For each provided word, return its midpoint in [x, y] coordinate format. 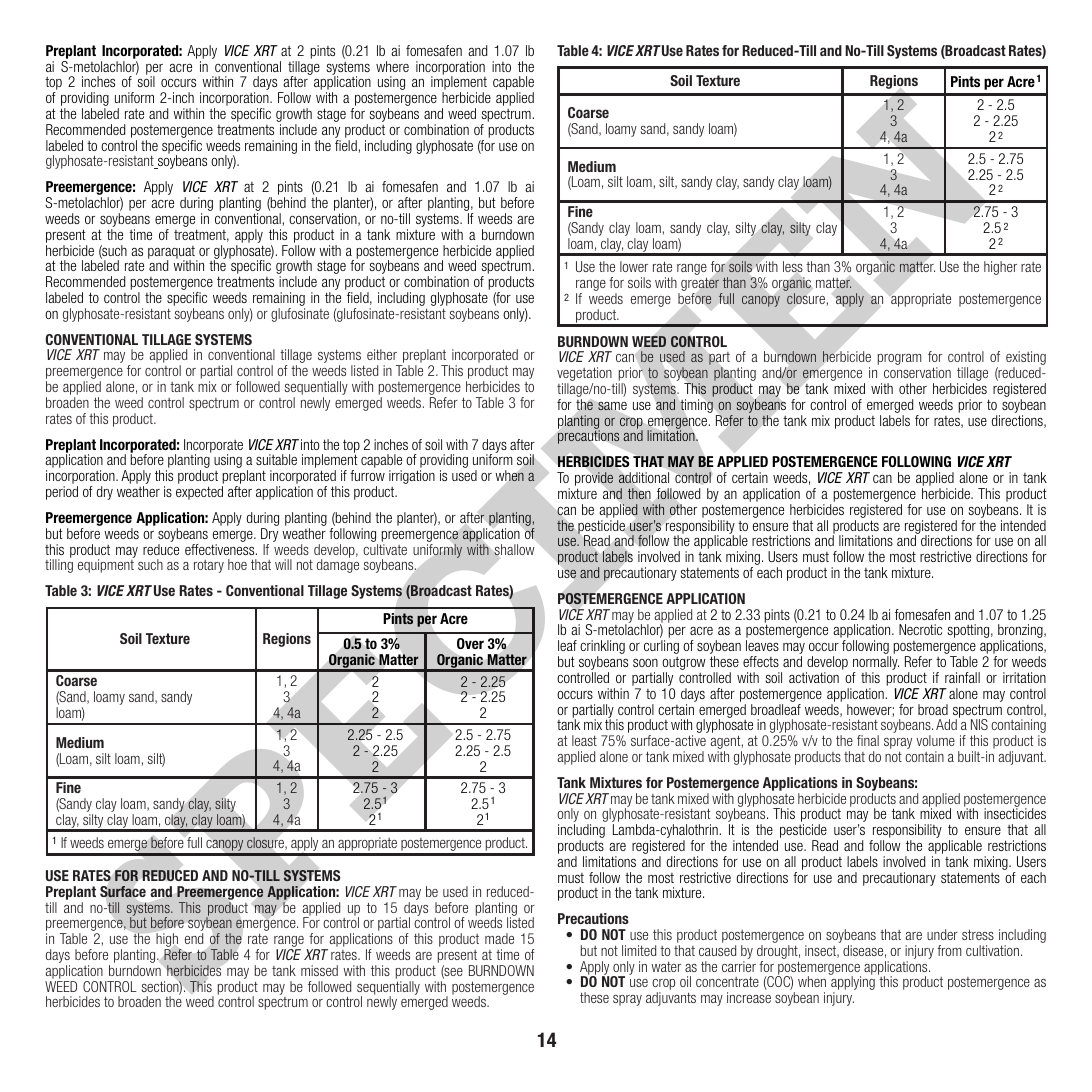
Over [470, 643]
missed [319, 970]
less [793, 266]
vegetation [584, 375]
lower [634, 266]
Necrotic [920, 629]
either [382, 354]
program [899, 359]
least [584, 740]
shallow [514, 550]
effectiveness [221, 549]
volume [935, 740]
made [499, 938]
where [392, 66]
